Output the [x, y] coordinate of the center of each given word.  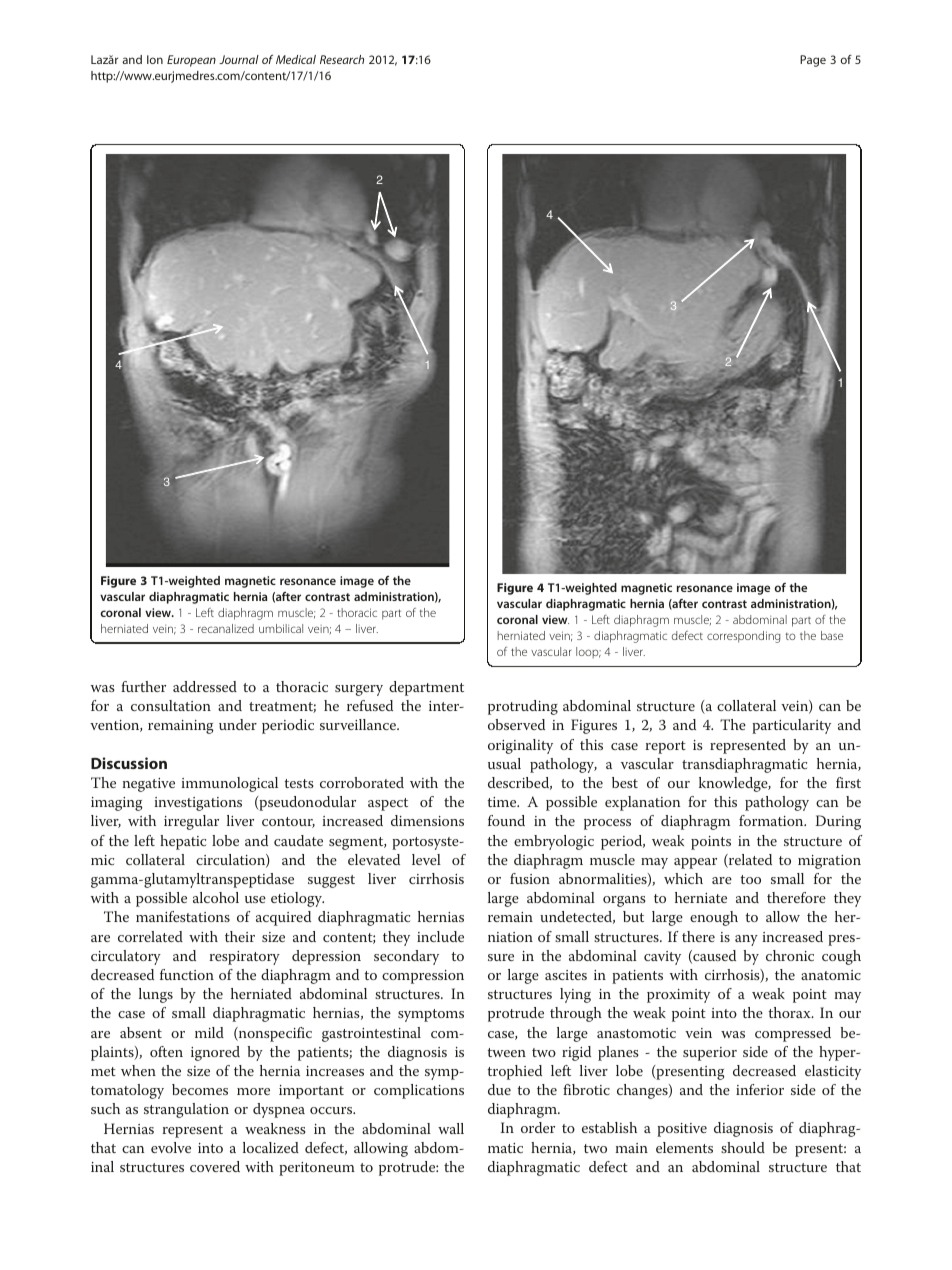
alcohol [216, 897]
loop [588, 652]
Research [342, 59]
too [750, 879]
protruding [523, 707]
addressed [205, 686]
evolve [171, 1147]
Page [813, 61]
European [191, 61]
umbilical [281, 628]
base [832, 635]
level [426, 859]
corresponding [743, 637]
